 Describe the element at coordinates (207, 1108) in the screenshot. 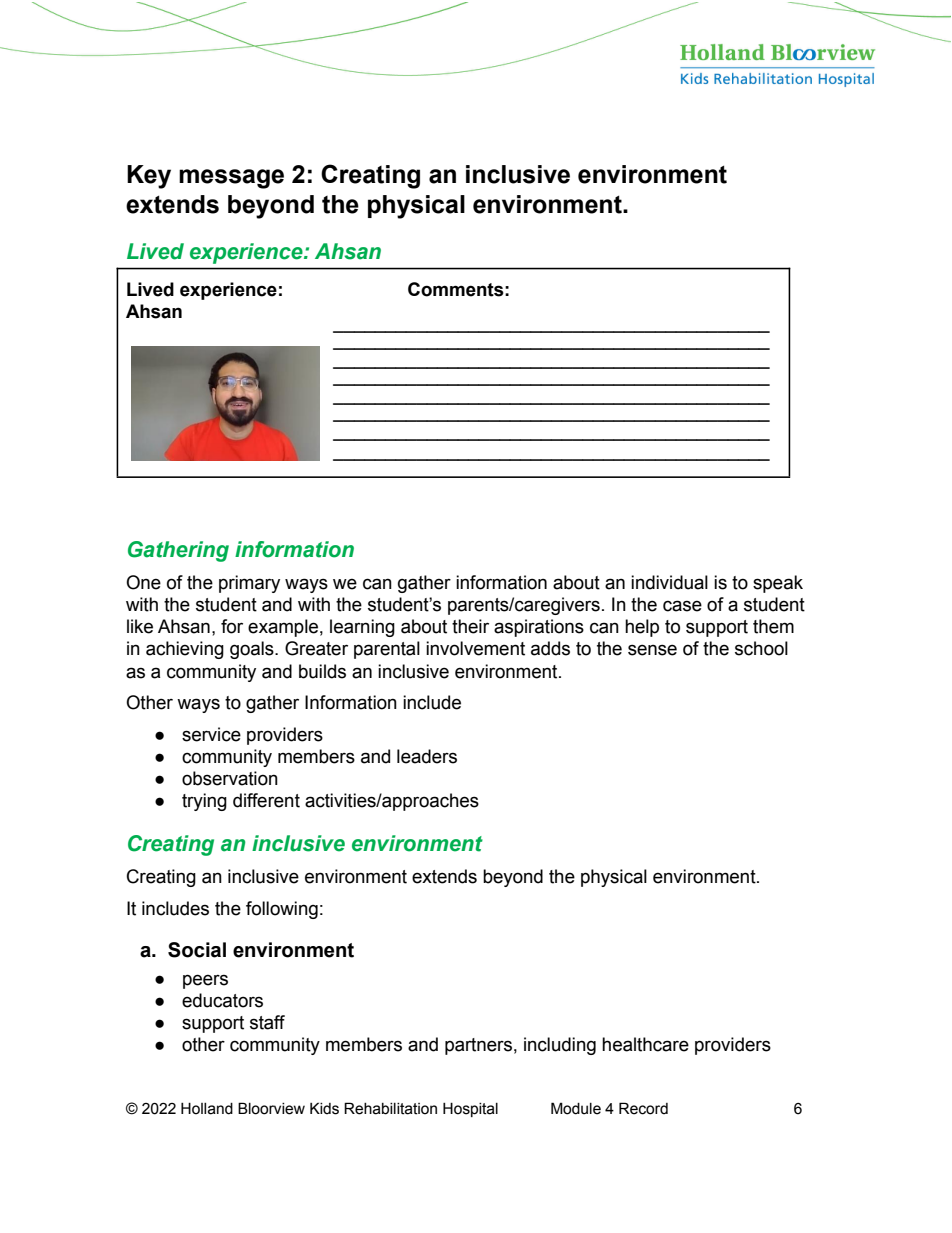

I see `Holland` at that location.
